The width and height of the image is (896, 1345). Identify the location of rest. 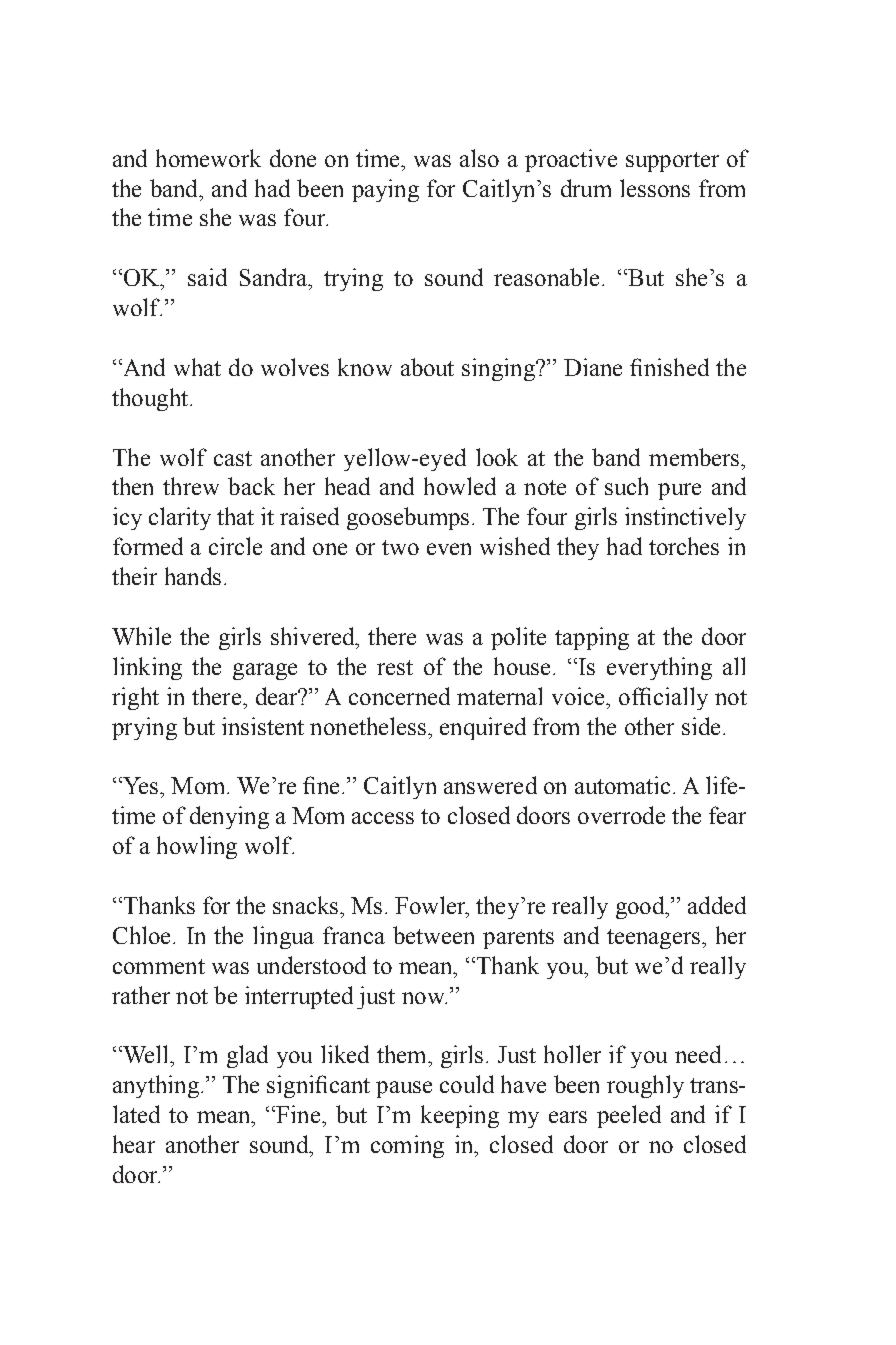
(395, 667).
